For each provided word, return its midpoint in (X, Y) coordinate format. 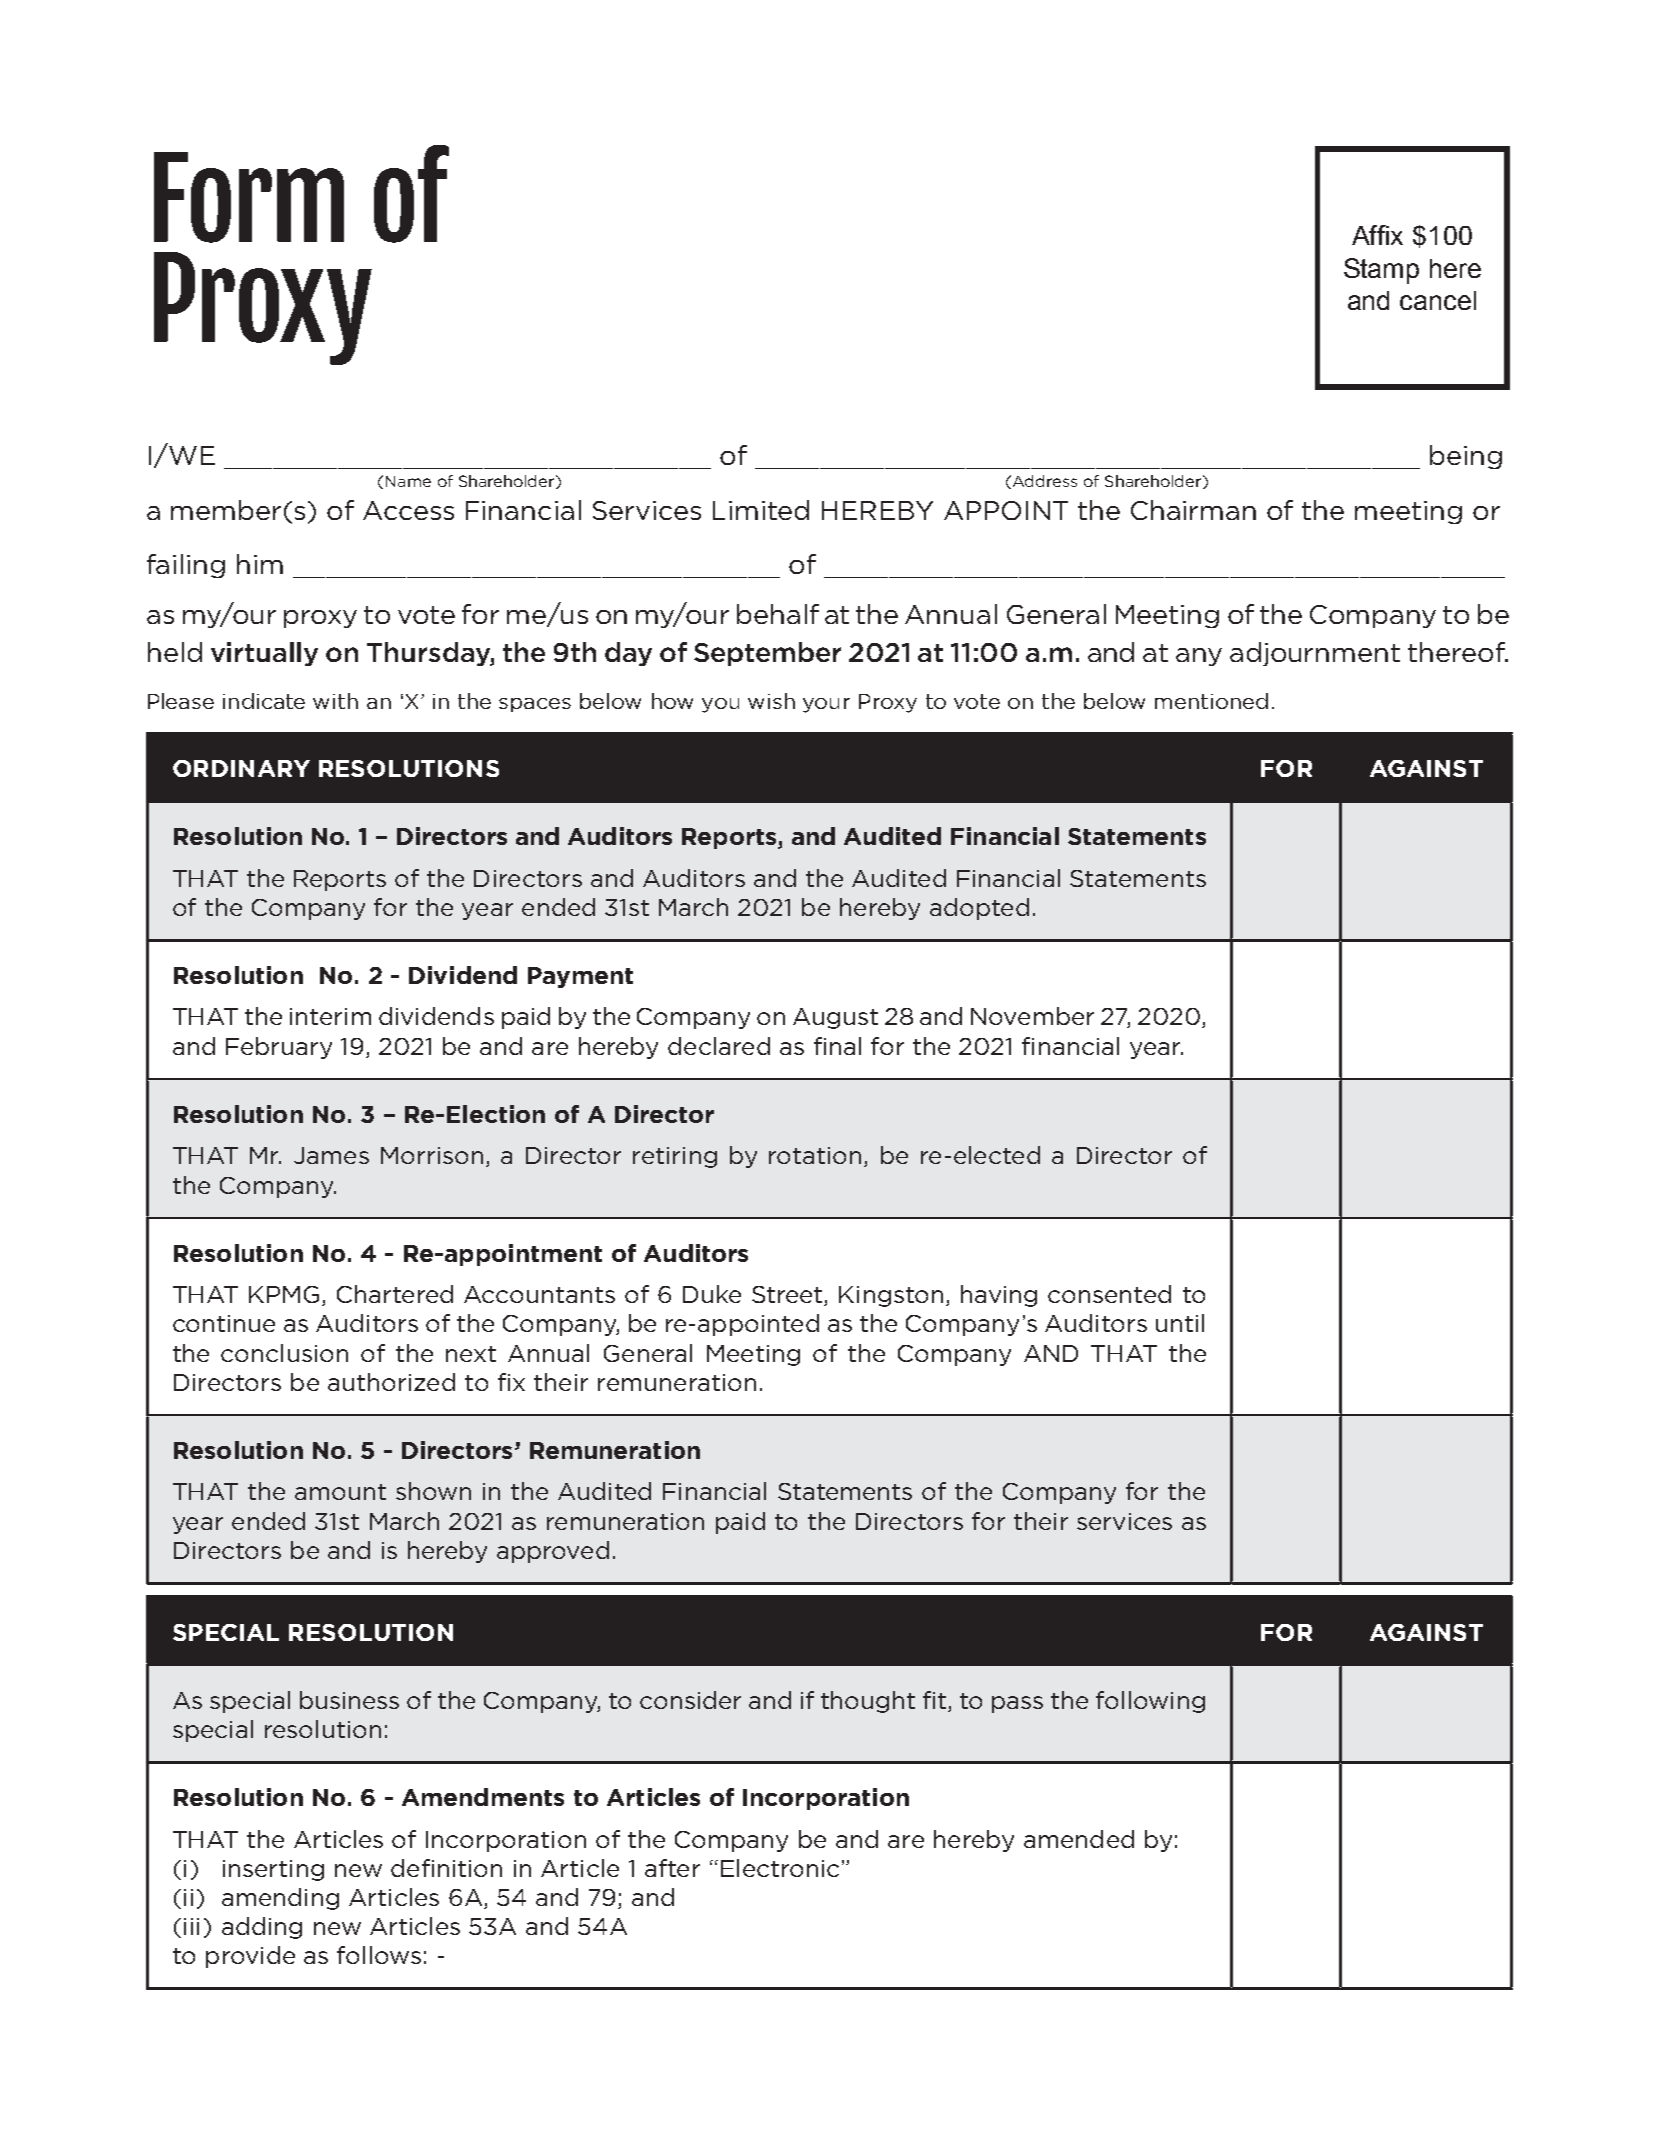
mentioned (1211, 701)
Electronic (780, 1868)
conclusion (284, 1353)
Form (249, 197)
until (1180, 1323)
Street (788, 1296)
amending (280, 1899)
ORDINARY (241, 768)
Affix (1377, 235)
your (826, 705)
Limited (761, 510)
